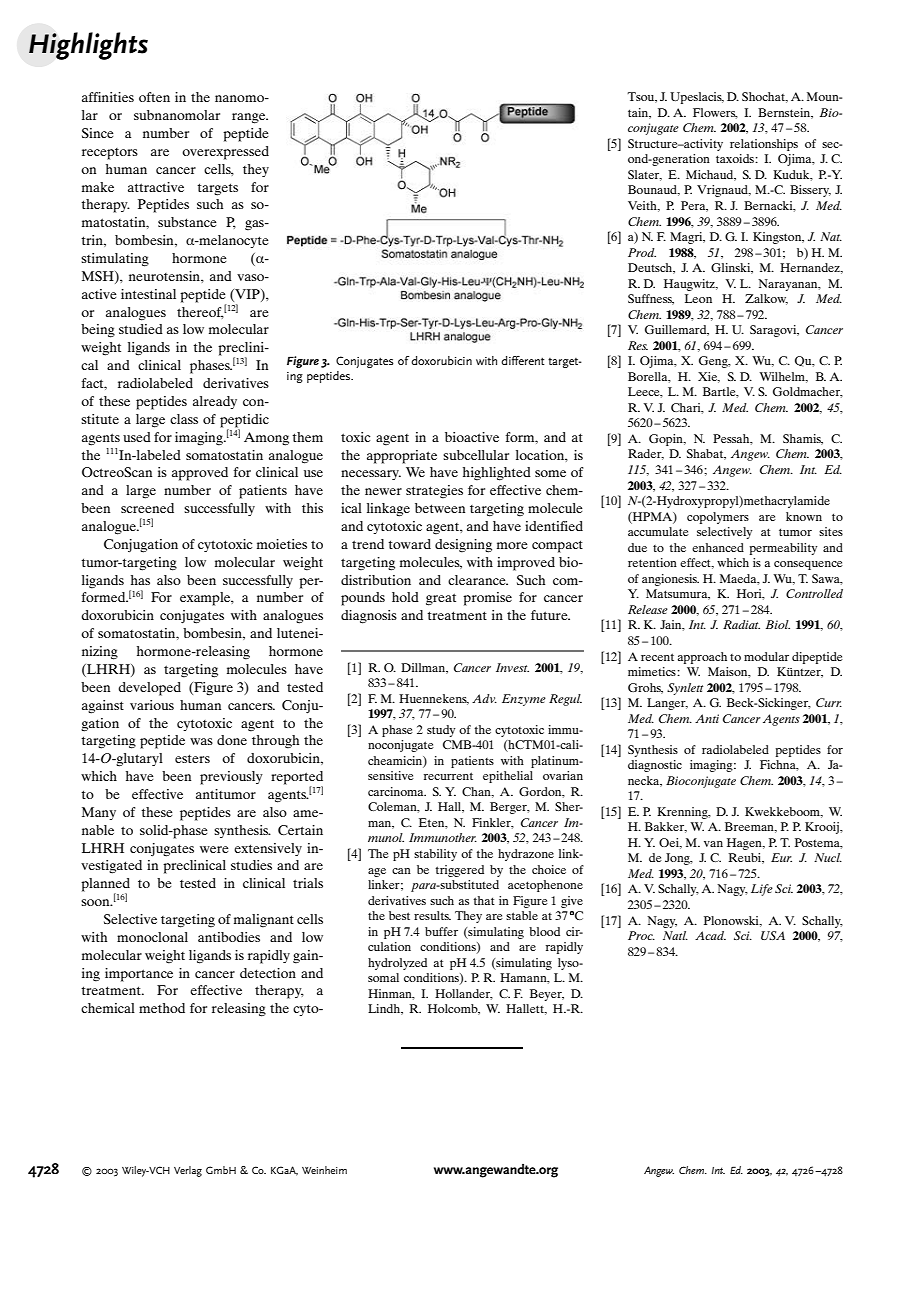  I want to click on Biol, so click(778, 624).
